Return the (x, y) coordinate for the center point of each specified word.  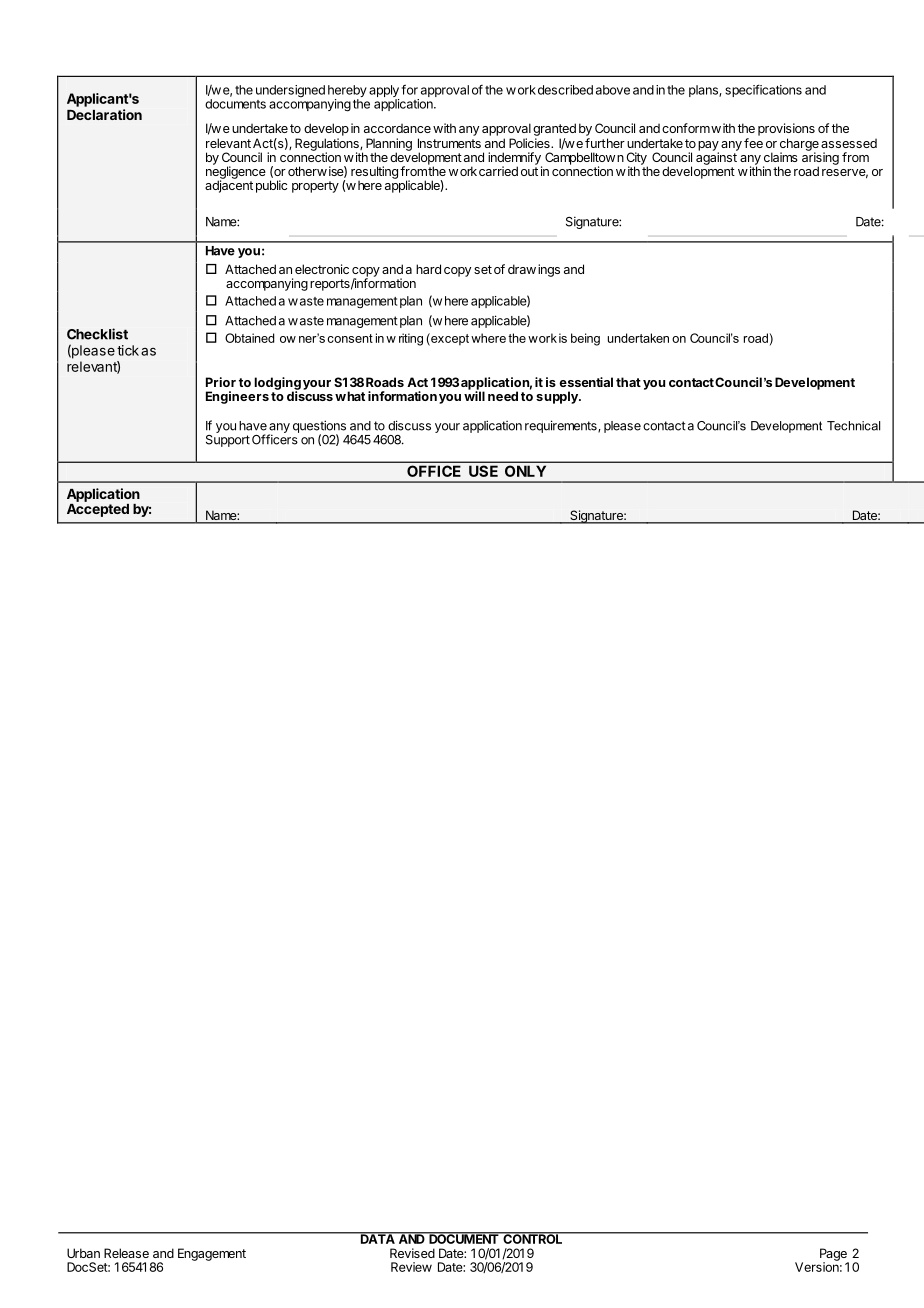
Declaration (104, 114)
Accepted (98, 510)
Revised (412, 1253)
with (444, 128)
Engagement (212, 1254)
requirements (562, 426)
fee (753, 143)
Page (834, 1255)
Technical (853, 426)
